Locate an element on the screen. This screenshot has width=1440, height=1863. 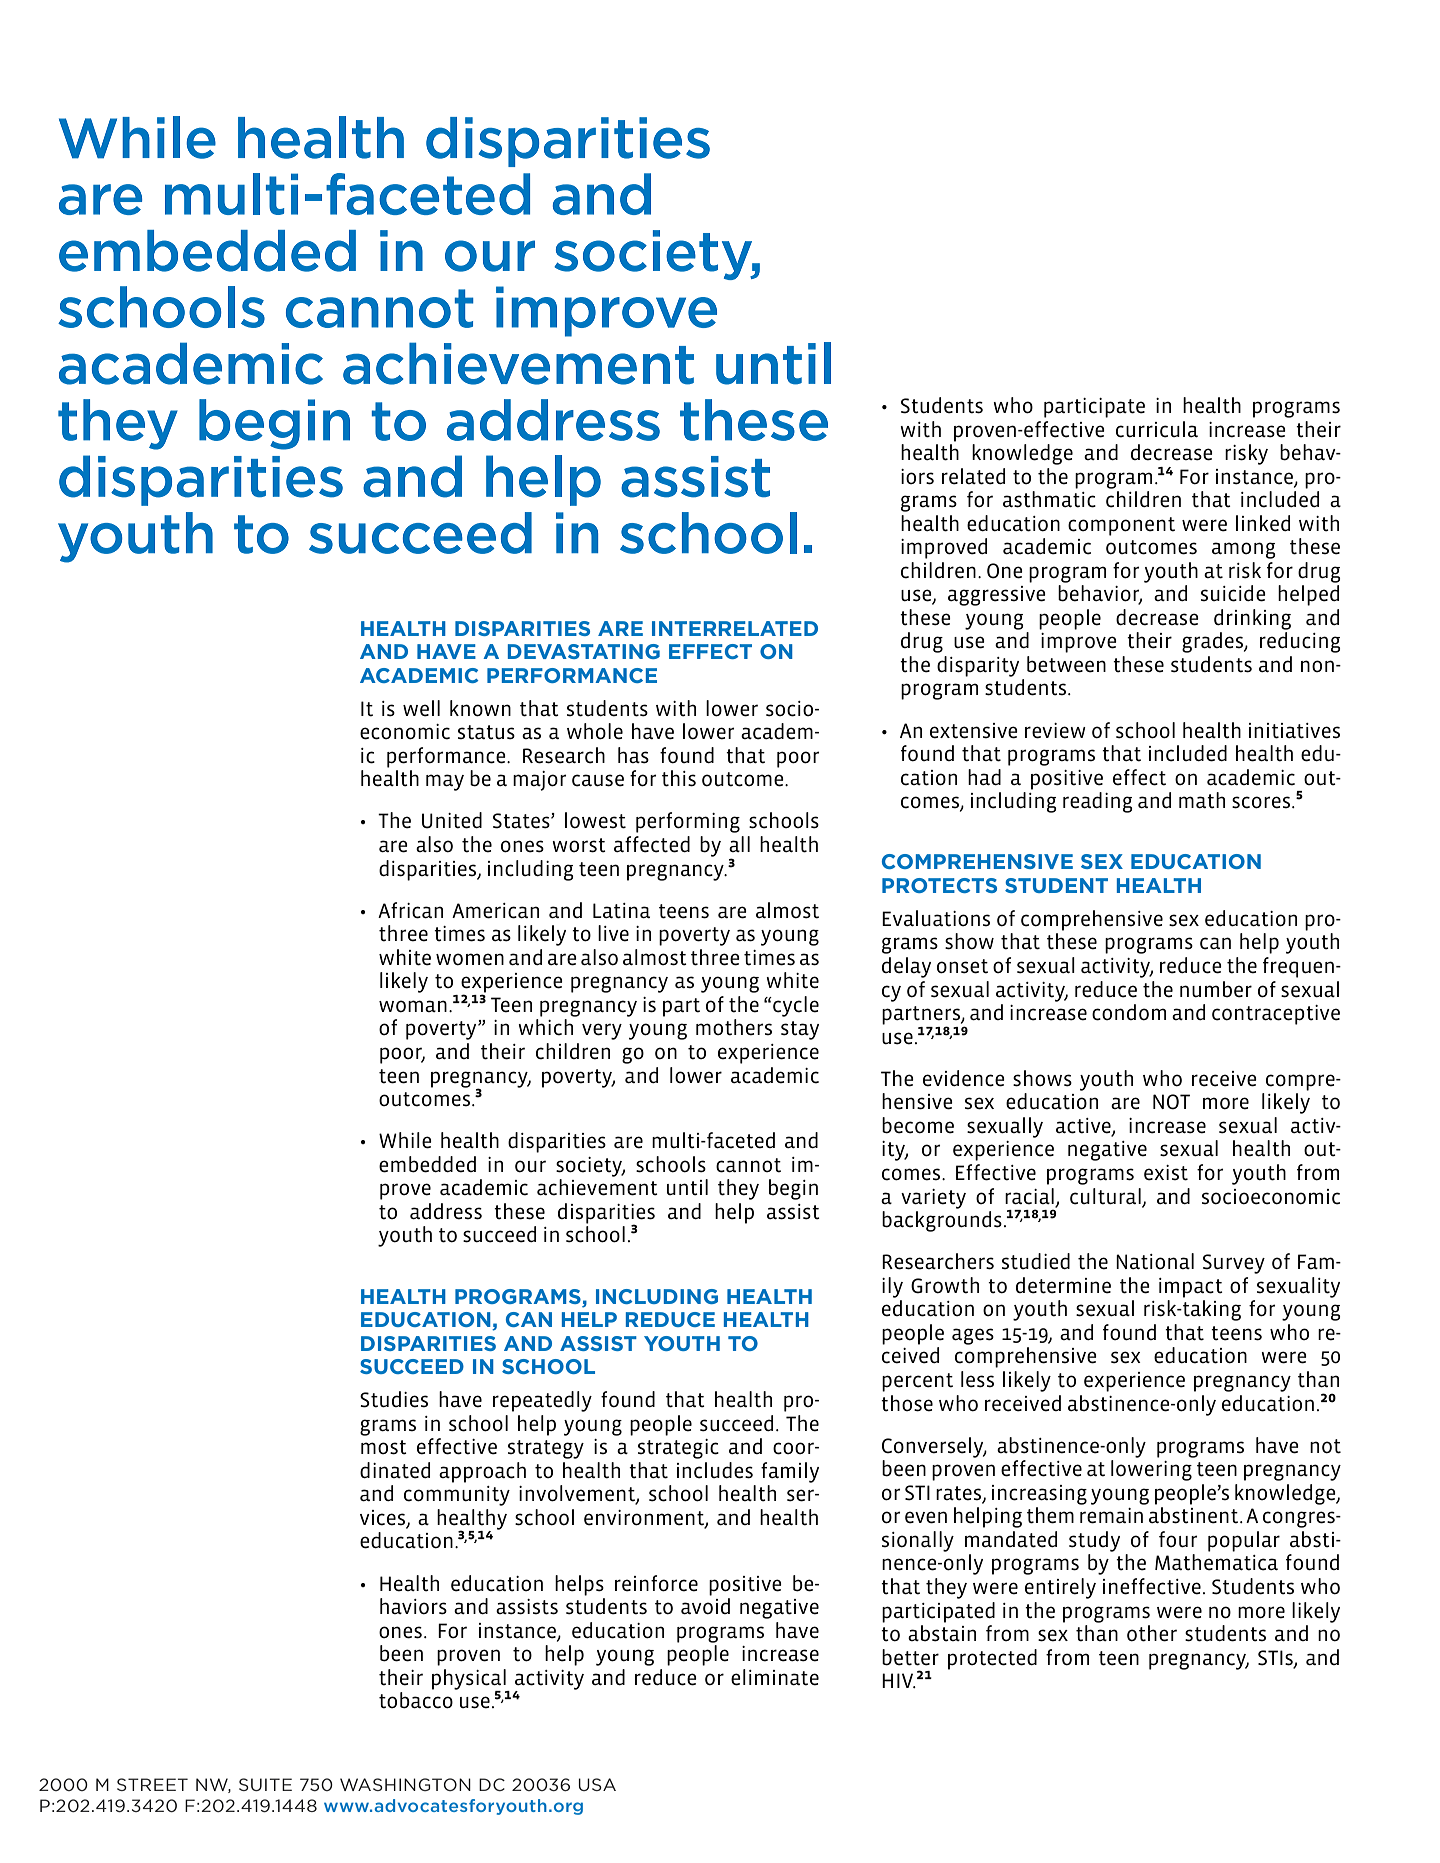
stay is located at coordinates (800, 1030).
